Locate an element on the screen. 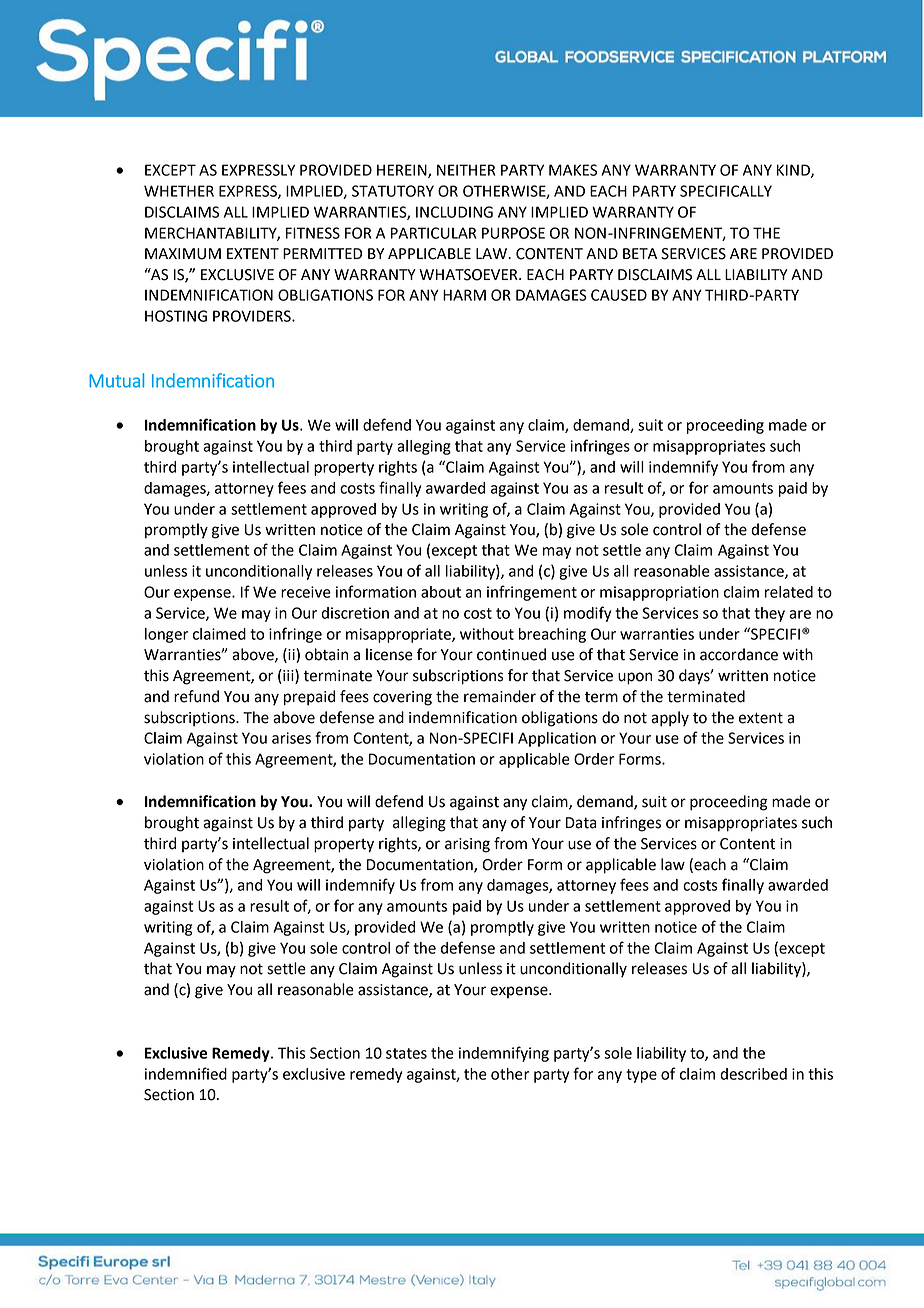  WHETHER is located at coordinates (179, 191).
